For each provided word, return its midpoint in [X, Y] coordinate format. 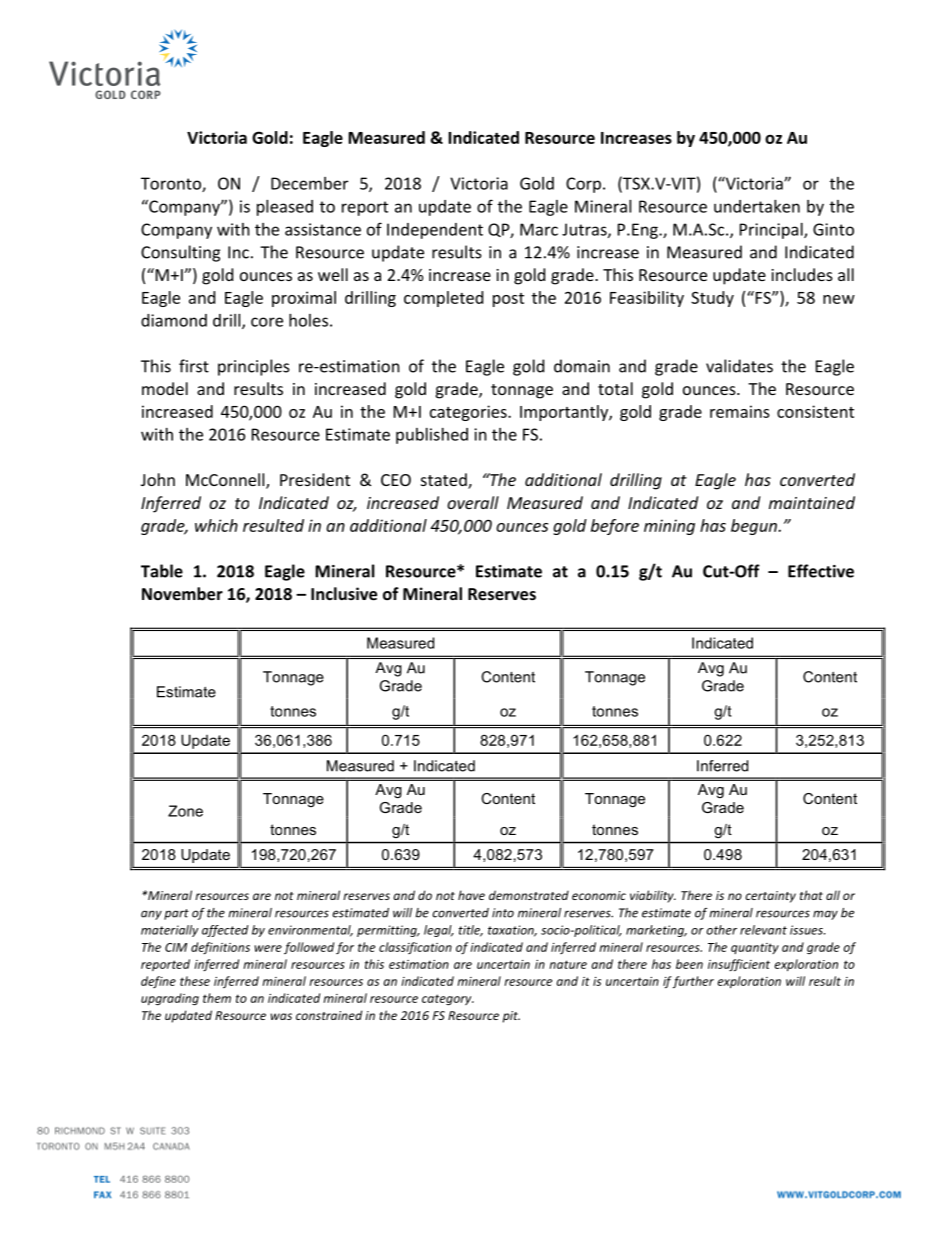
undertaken [757, 206]
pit [511, 1017]
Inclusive [344, 593]
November [182, 593]
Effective [821, 571]
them [217, 998]
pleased [285, 208]
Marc [539, 229]
